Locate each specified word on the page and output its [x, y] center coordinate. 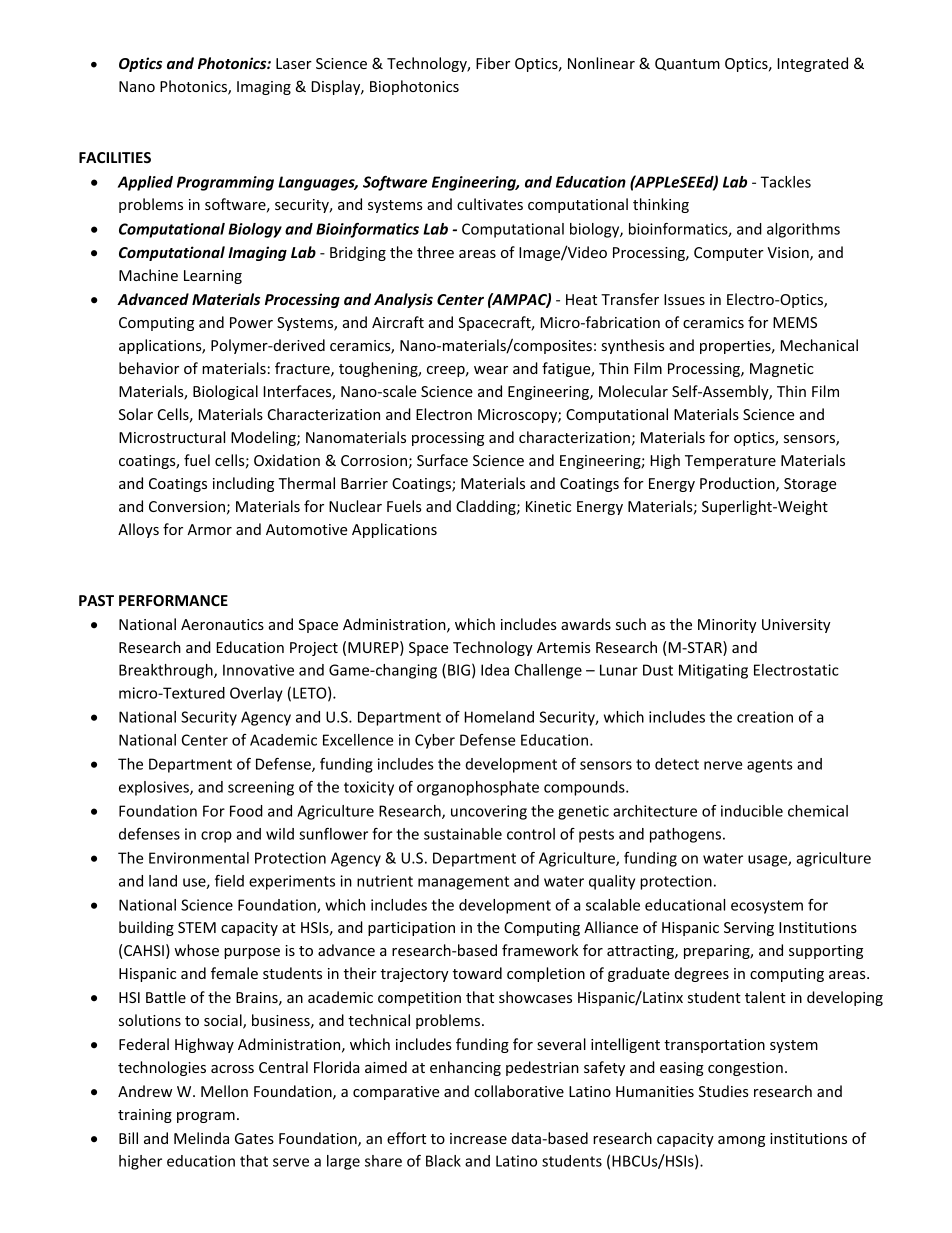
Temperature [730, 462]
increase [478, 1138]
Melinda [201, 1138]
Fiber [493, 63]
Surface [442, 460]
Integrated [813, 64]
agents [770, 766]
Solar [136, 414]
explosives [155, 788]
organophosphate [478, 788]
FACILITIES [115, 157]
